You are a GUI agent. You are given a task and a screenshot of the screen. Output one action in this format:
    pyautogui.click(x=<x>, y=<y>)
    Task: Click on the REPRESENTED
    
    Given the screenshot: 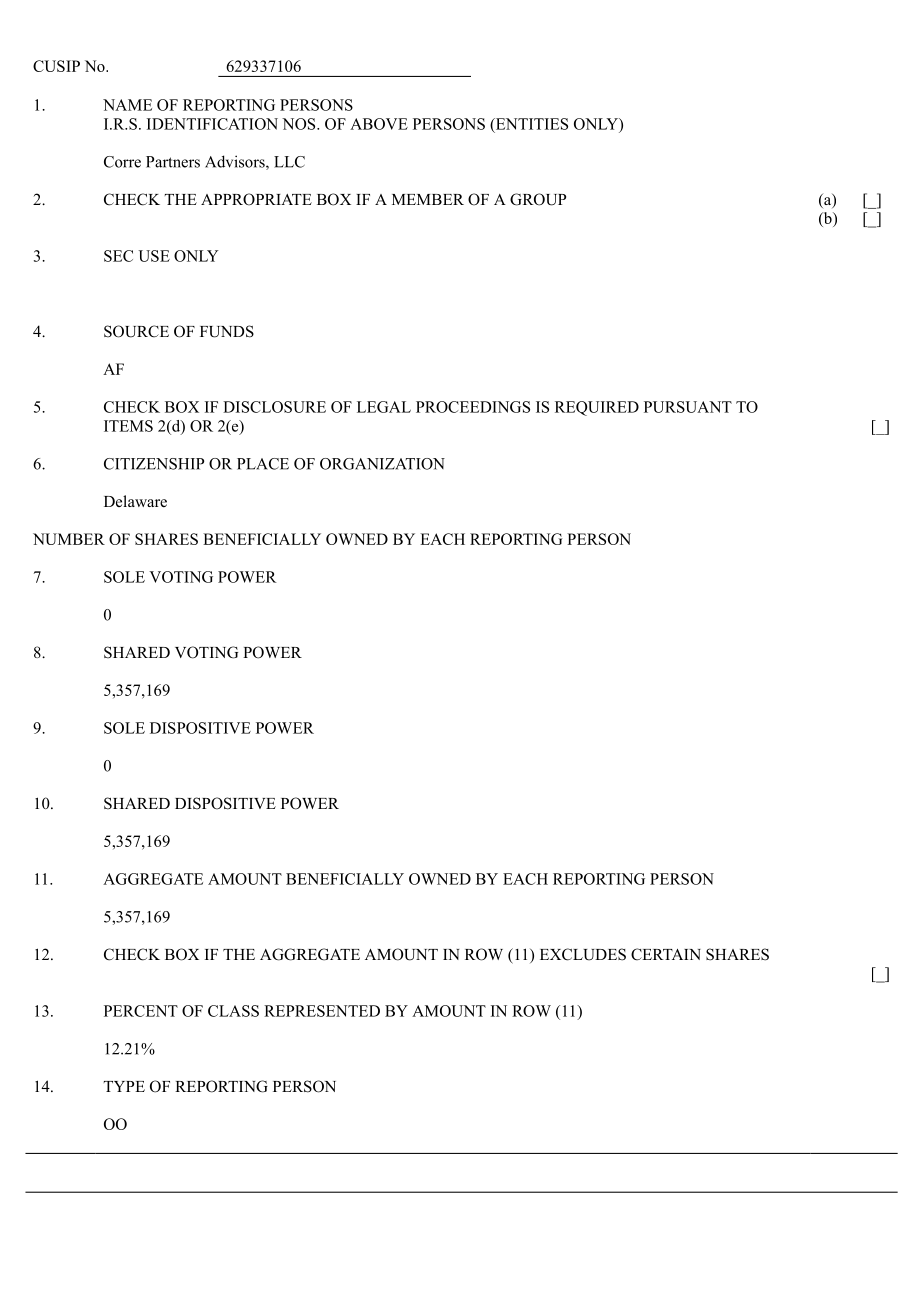 What is the action you would take?
    pyautogui.click(x=322, y=1011)
